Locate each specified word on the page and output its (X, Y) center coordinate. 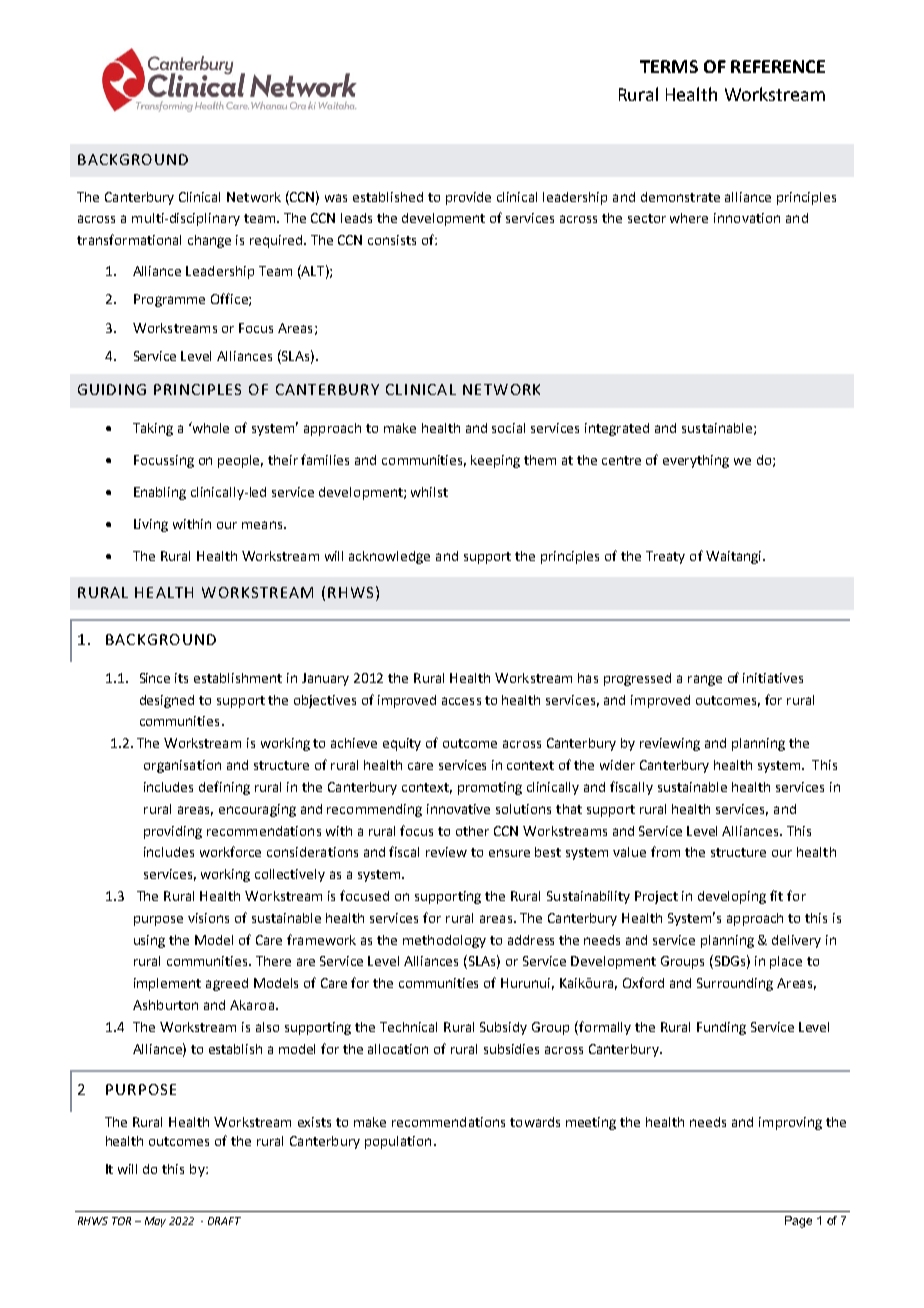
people (240, 461)
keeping (495, 461)
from (665, 851)
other (472, 831)
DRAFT (224, 1221)
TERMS (669, 66)
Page (798, 1222)
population (398, 1142)
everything (696, 461)
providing (173, 832)
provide (468, 198)
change (209, 241)
